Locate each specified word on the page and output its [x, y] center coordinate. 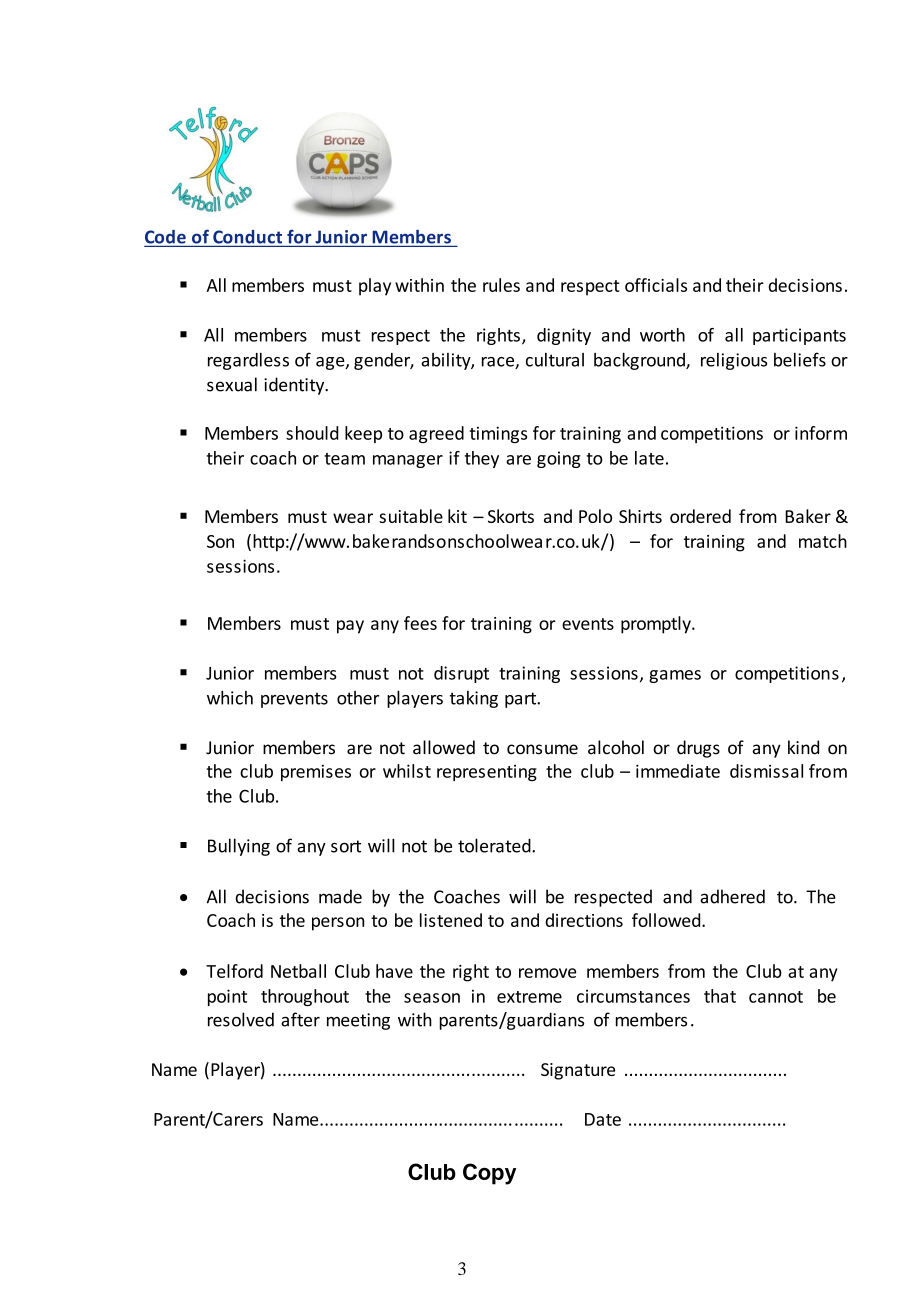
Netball [298, 971]
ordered [700, 516]
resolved [241, 1019]
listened [451, 920]
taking [474, 699]
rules [501, 285]
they [482, 459]
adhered [732, 896]
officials [656, 285]
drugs [698, 749]
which [230, 697]
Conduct [247, 237]
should [312, 433]
